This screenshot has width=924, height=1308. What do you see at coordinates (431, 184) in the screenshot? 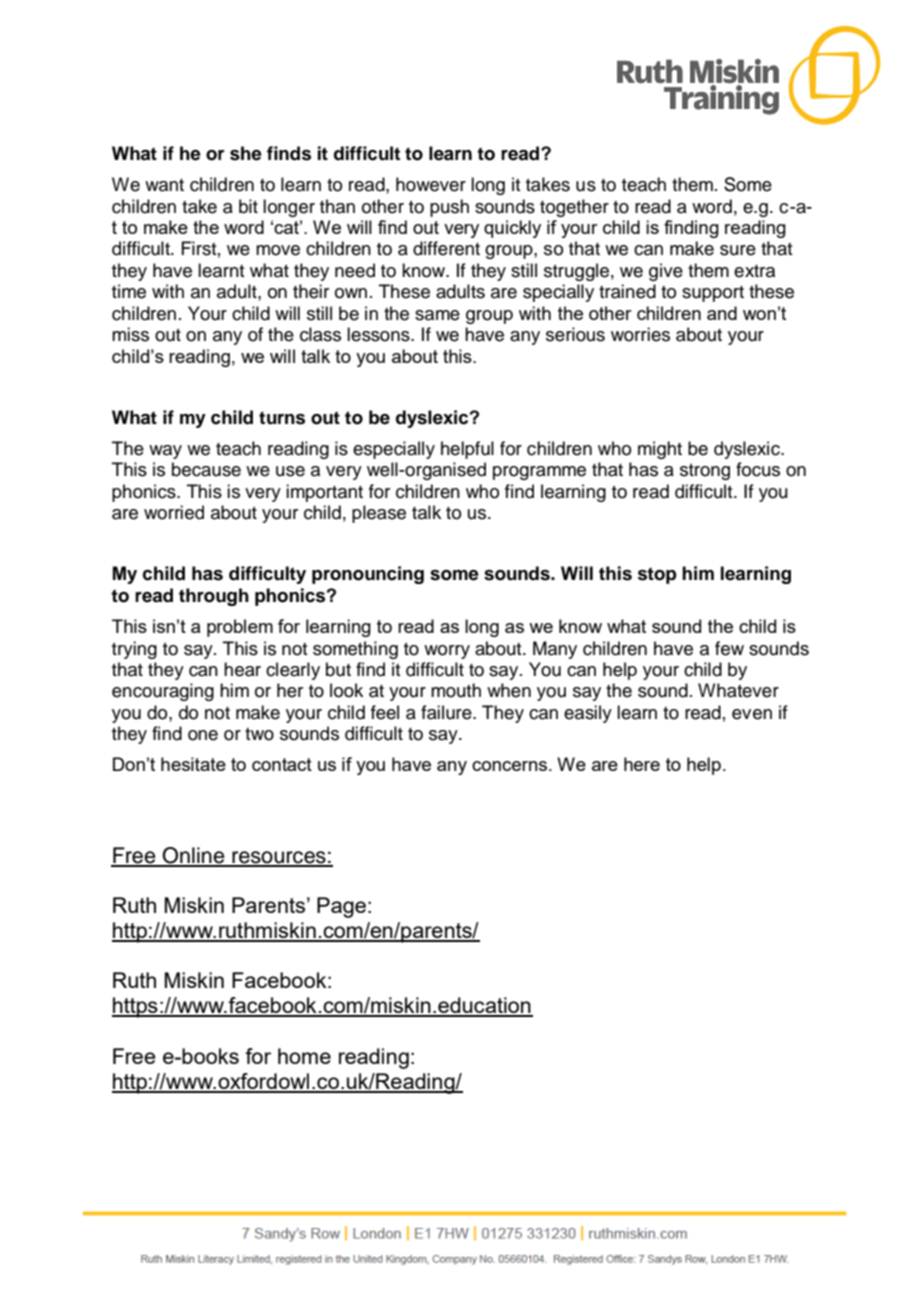
I see `however` at bounding box center [431, 184].
